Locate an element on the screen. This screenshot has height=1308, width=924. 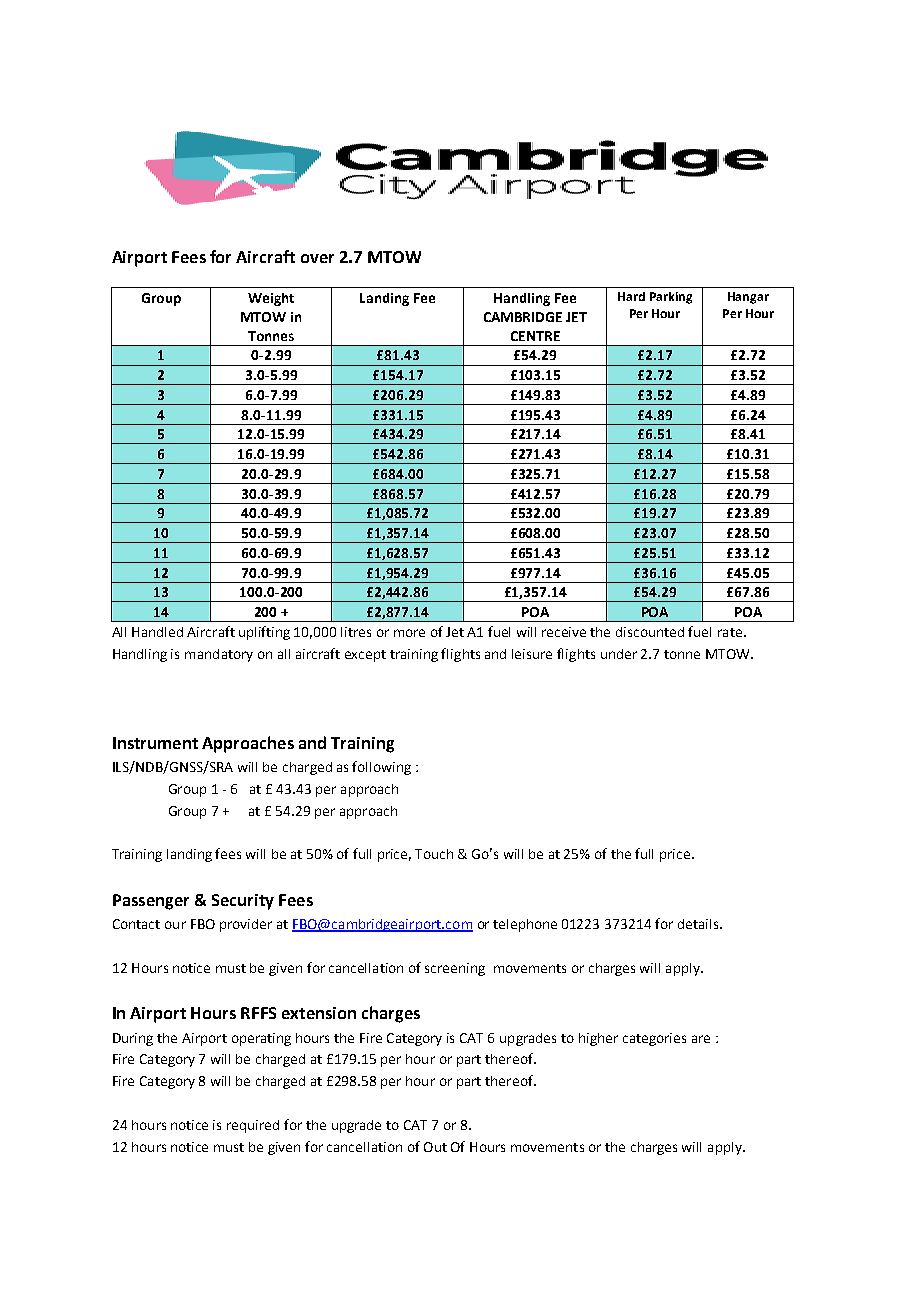
Touch is located at coordinates (434, 854).
